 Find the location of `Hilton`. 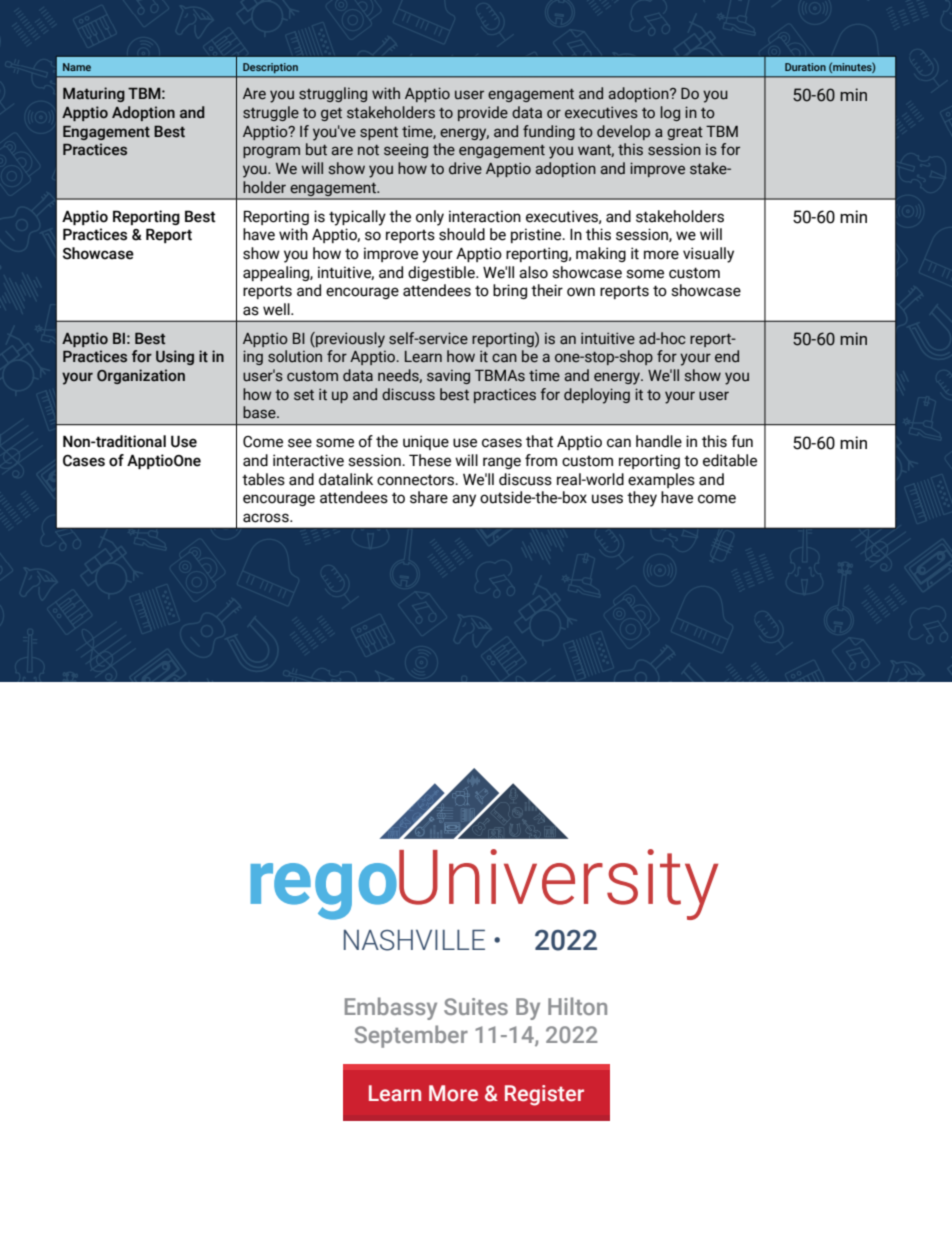

Hilton is located at coordinates (577, 1006).
